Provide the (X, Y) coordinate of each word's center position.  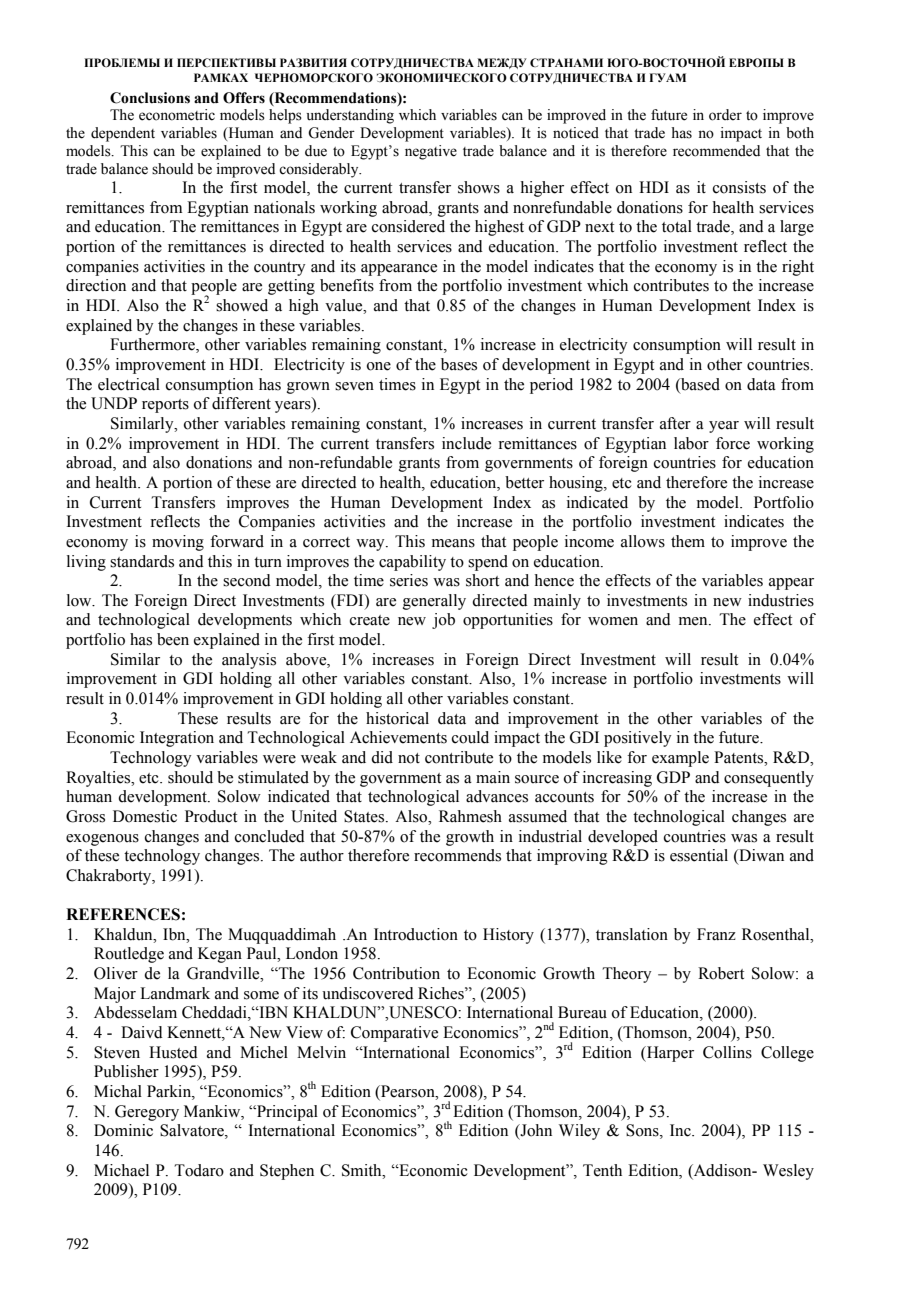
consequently (769, 779)
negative (431, 152)
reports (165, 406)
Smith (363, 1170)
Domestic (145, 816)
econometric (177, 115)
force (733, 443)
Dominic (123, 1130)
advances (497, 796)
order (725, 115)
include (466, 443)
